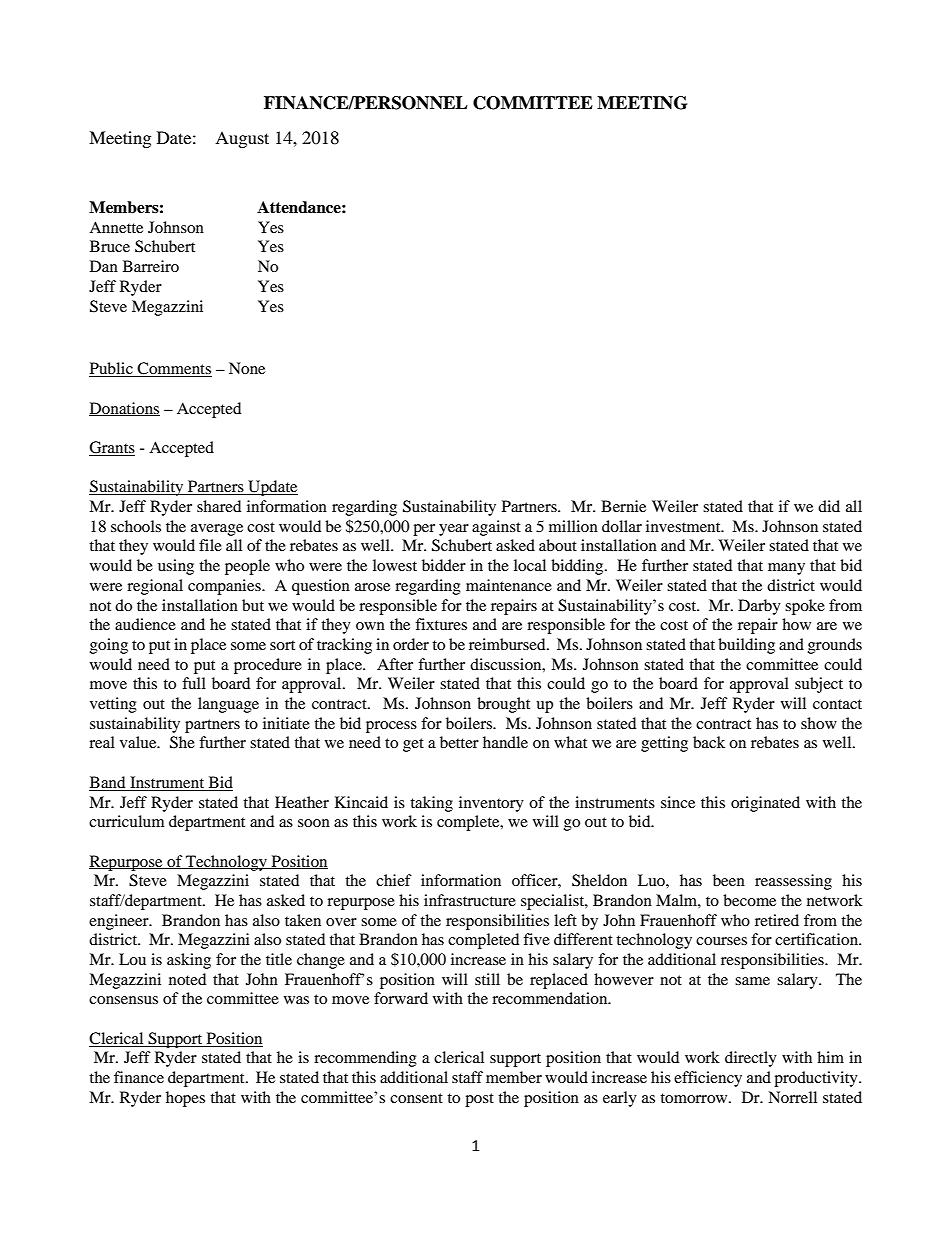 This screenshot has width=952, height=1233. What do you see at coordinates (684, 526) in the screenshot?
I see `investment` at bounding box center [684, 526].
